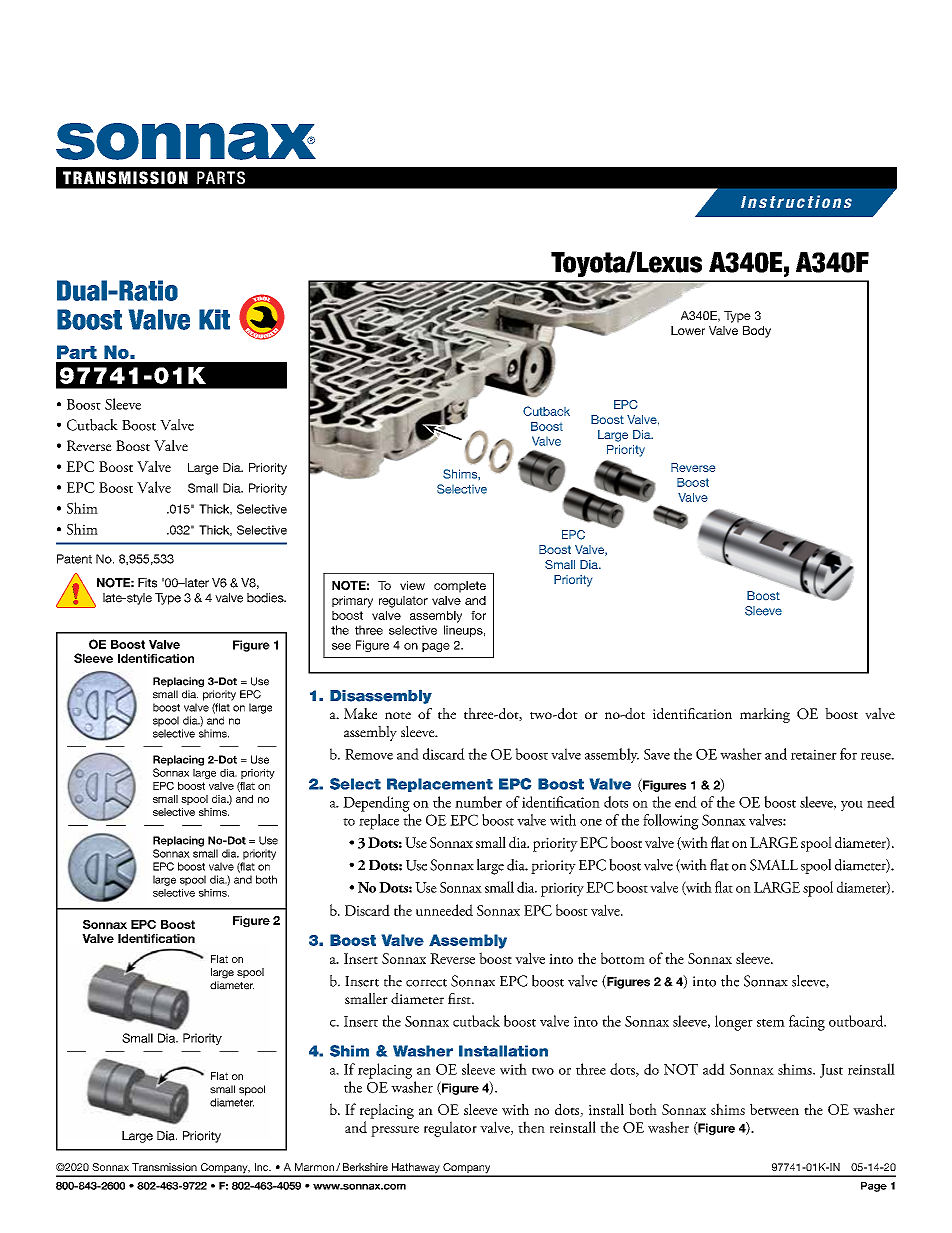 The height and width of the page is (1233, 952). I want to click on marking, so click(765, 715).
